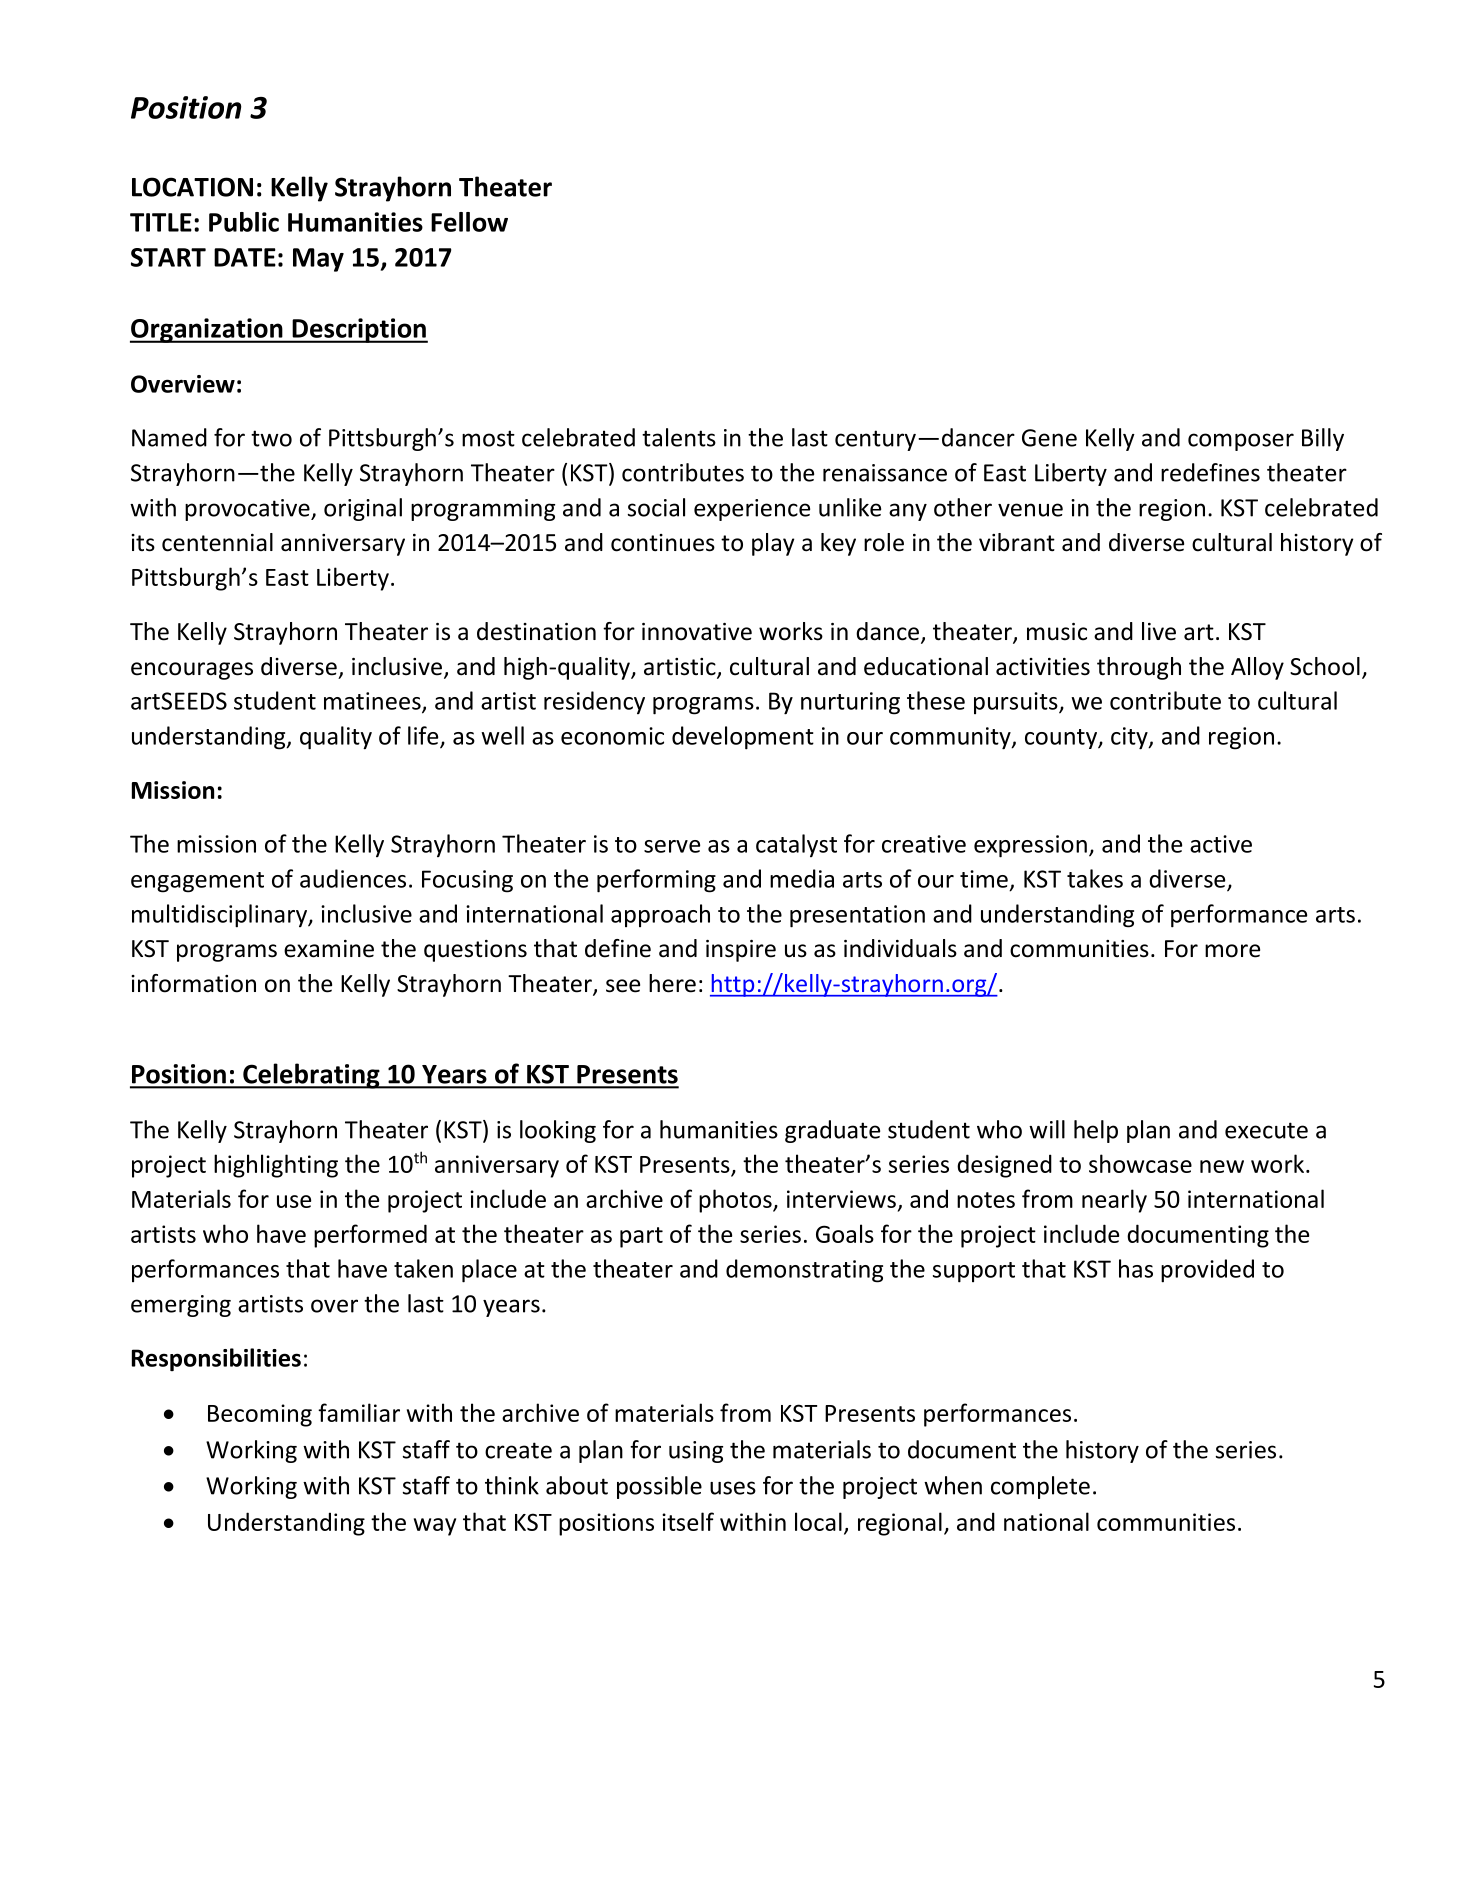  I want to click on audiences, so click(353, 878).
